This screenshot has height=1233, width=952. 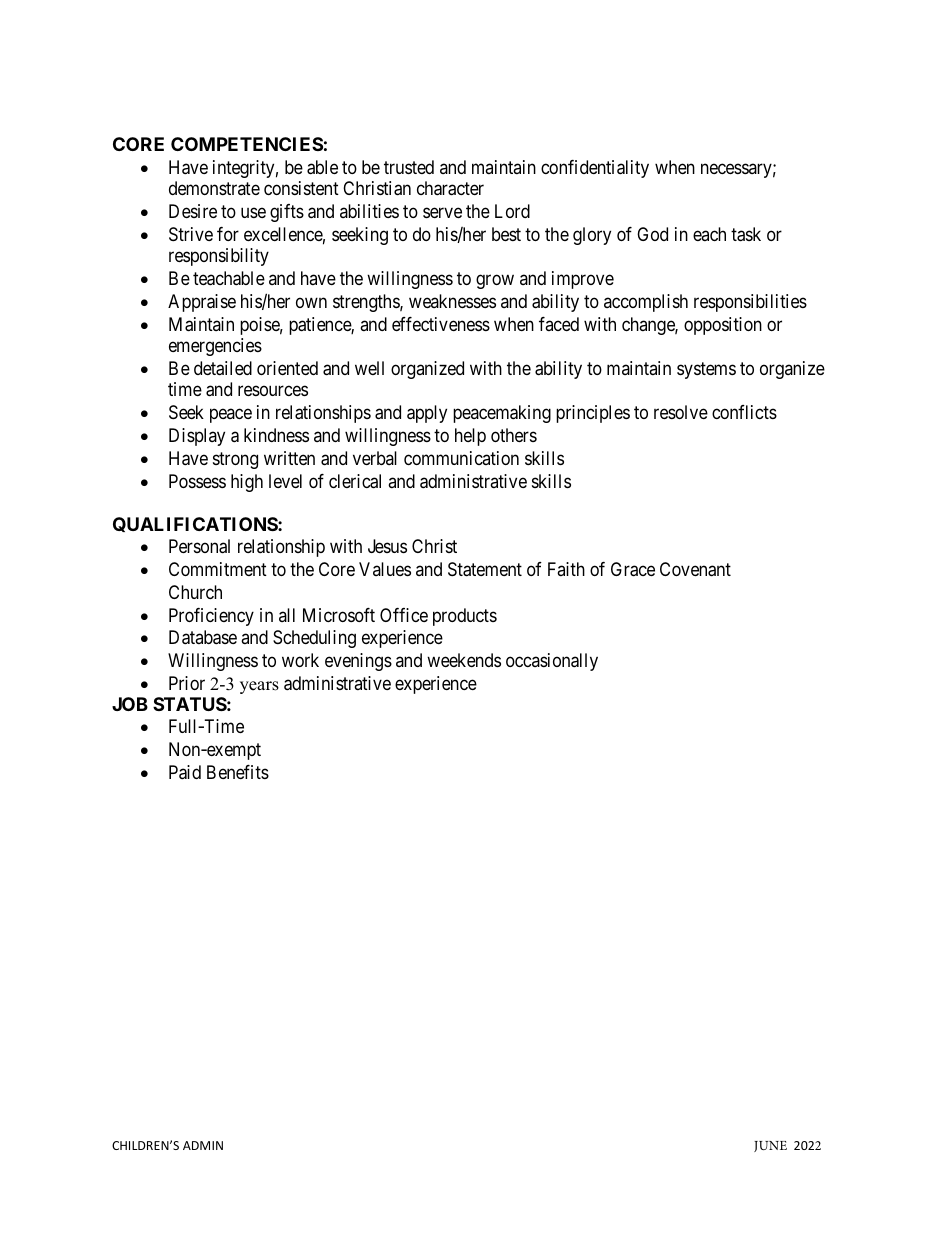 What do you see at coordinates (238, 772) in the screenshot?
I see `Benefits` at bounding box center [238, 772].
